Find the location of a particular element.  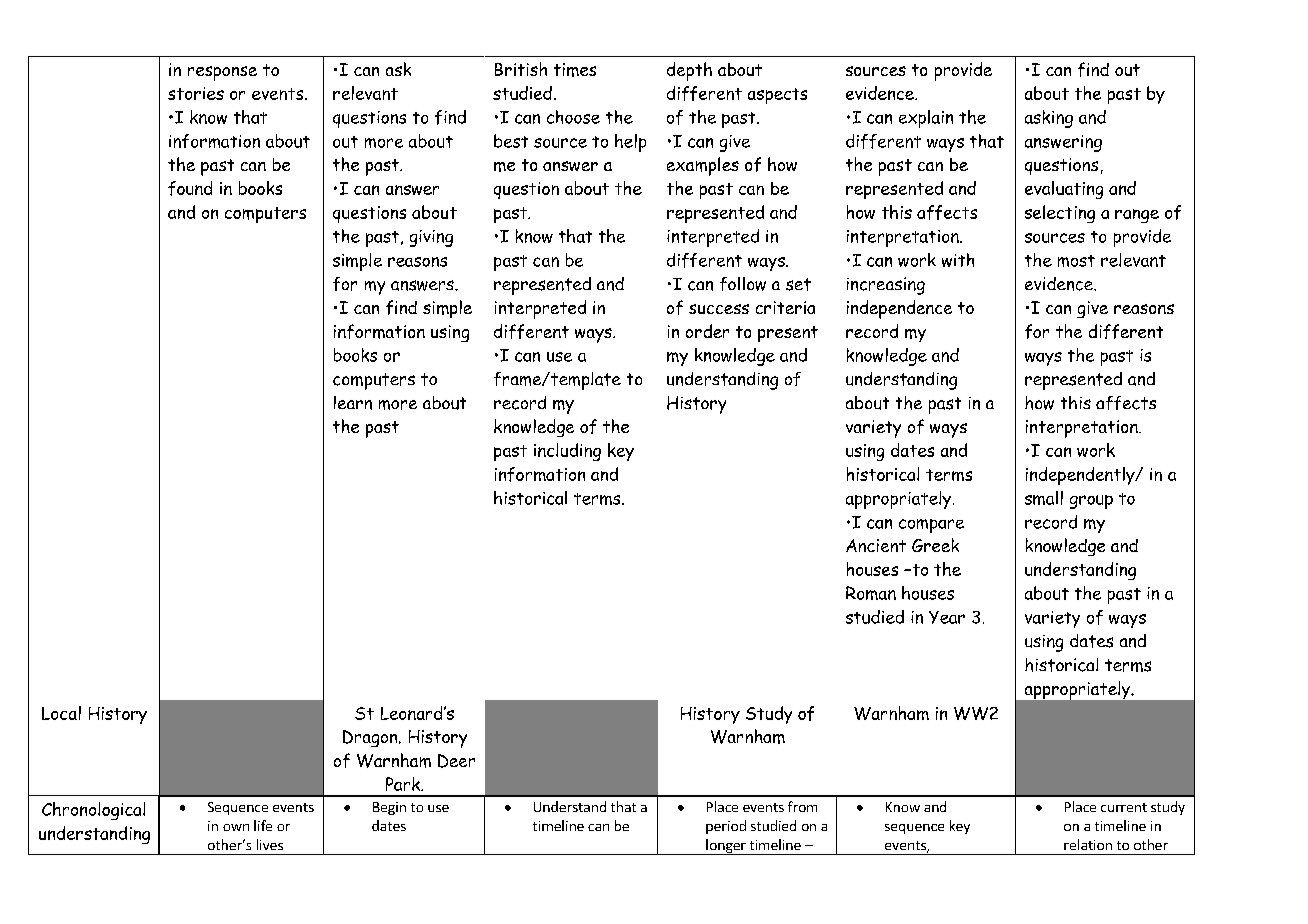

Local is located at coordinates (61, 713).
